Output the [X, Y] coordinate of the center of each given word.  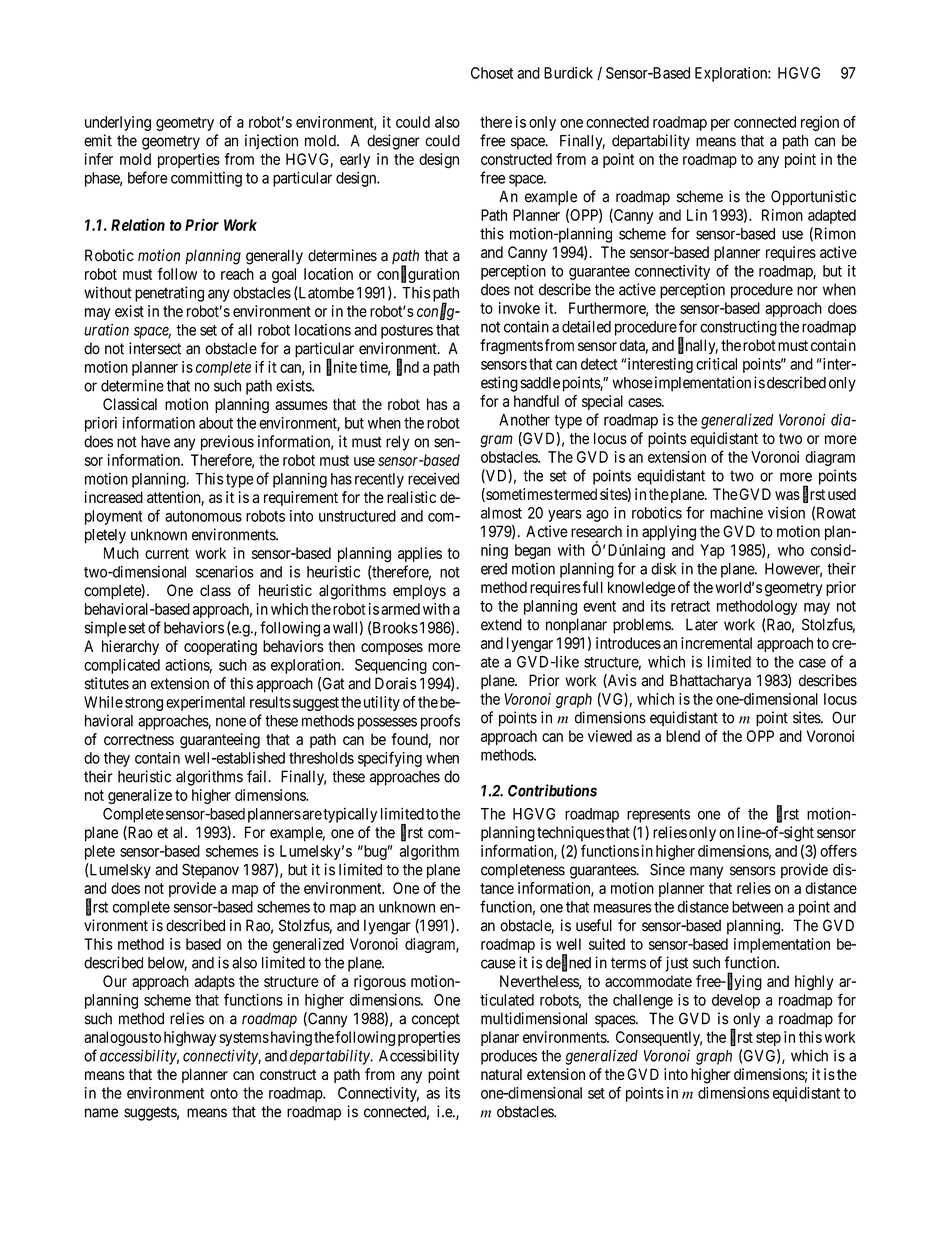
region [820, 123]
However [793, 570]
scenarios [225, 572]
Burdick [568, 73]
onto [224, 1093]
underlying [118, 123]
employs [419, 592]
